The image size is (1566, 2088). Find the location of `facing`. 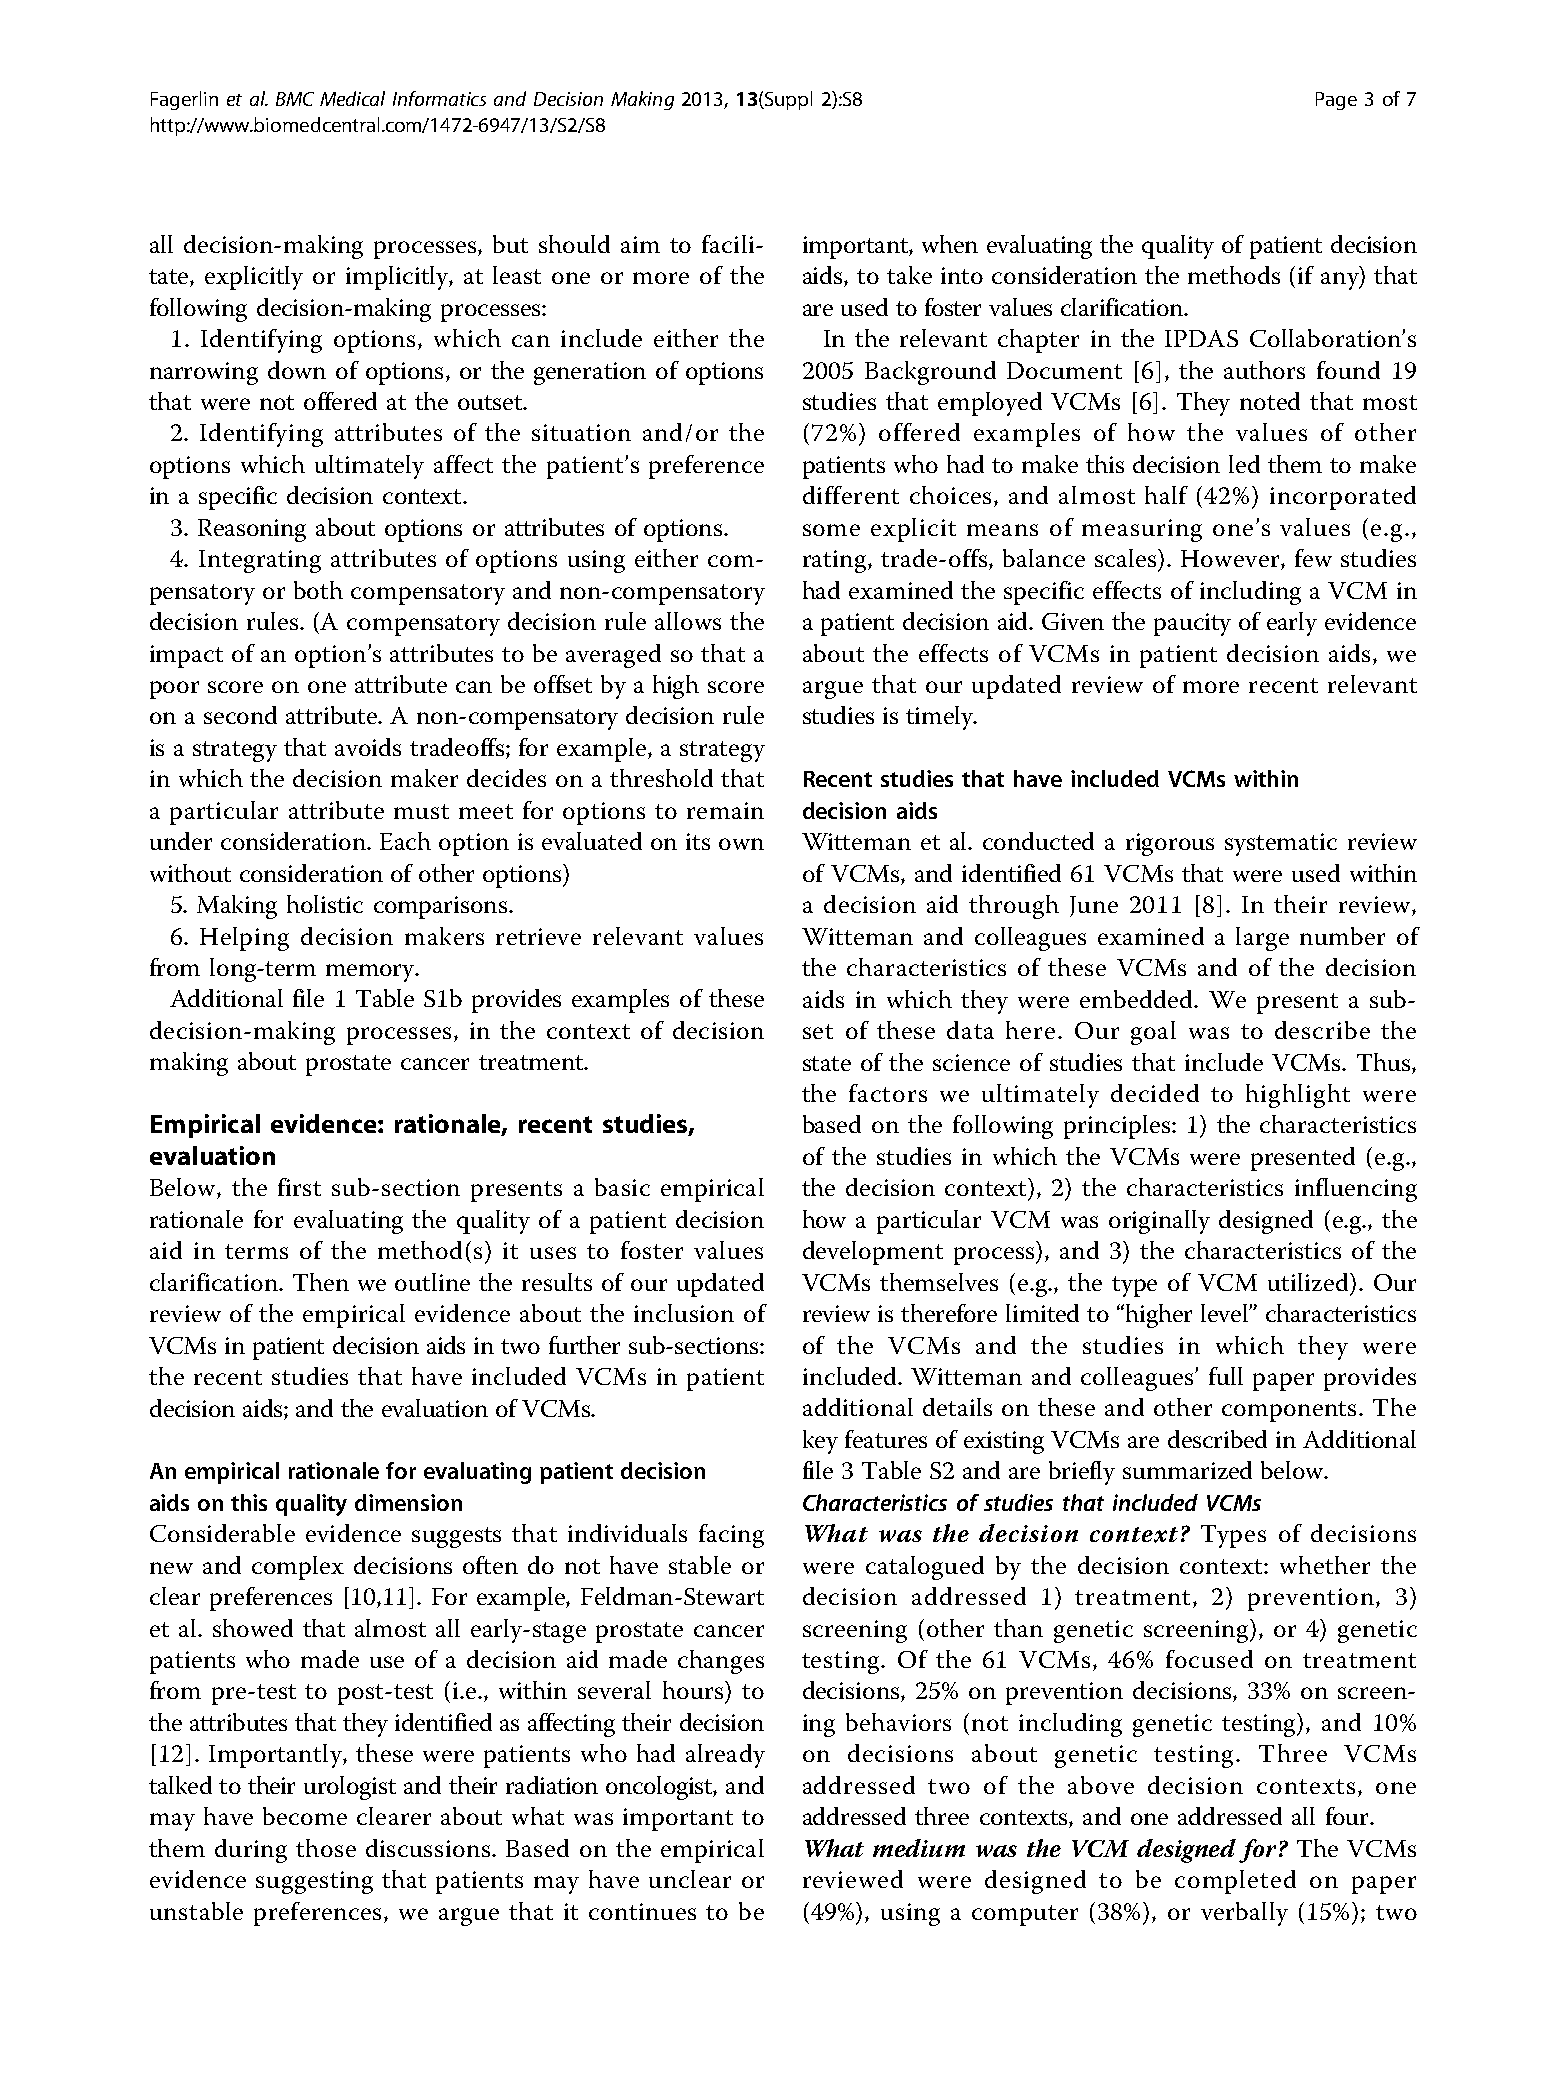

facing is located at coordinates (731, 1536).
